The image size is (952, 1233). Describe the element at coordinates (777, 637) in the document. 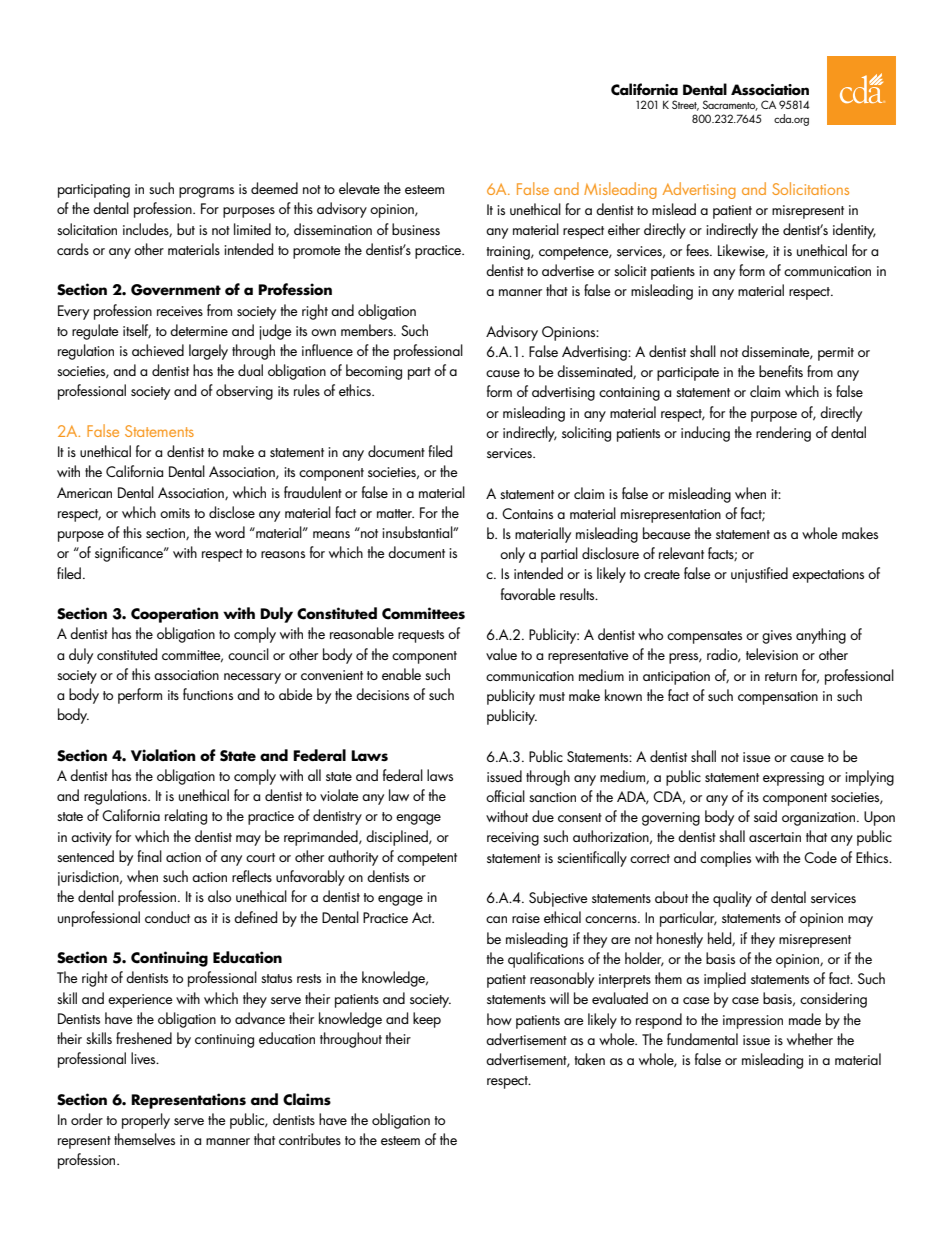

I see `gives` at that location.
